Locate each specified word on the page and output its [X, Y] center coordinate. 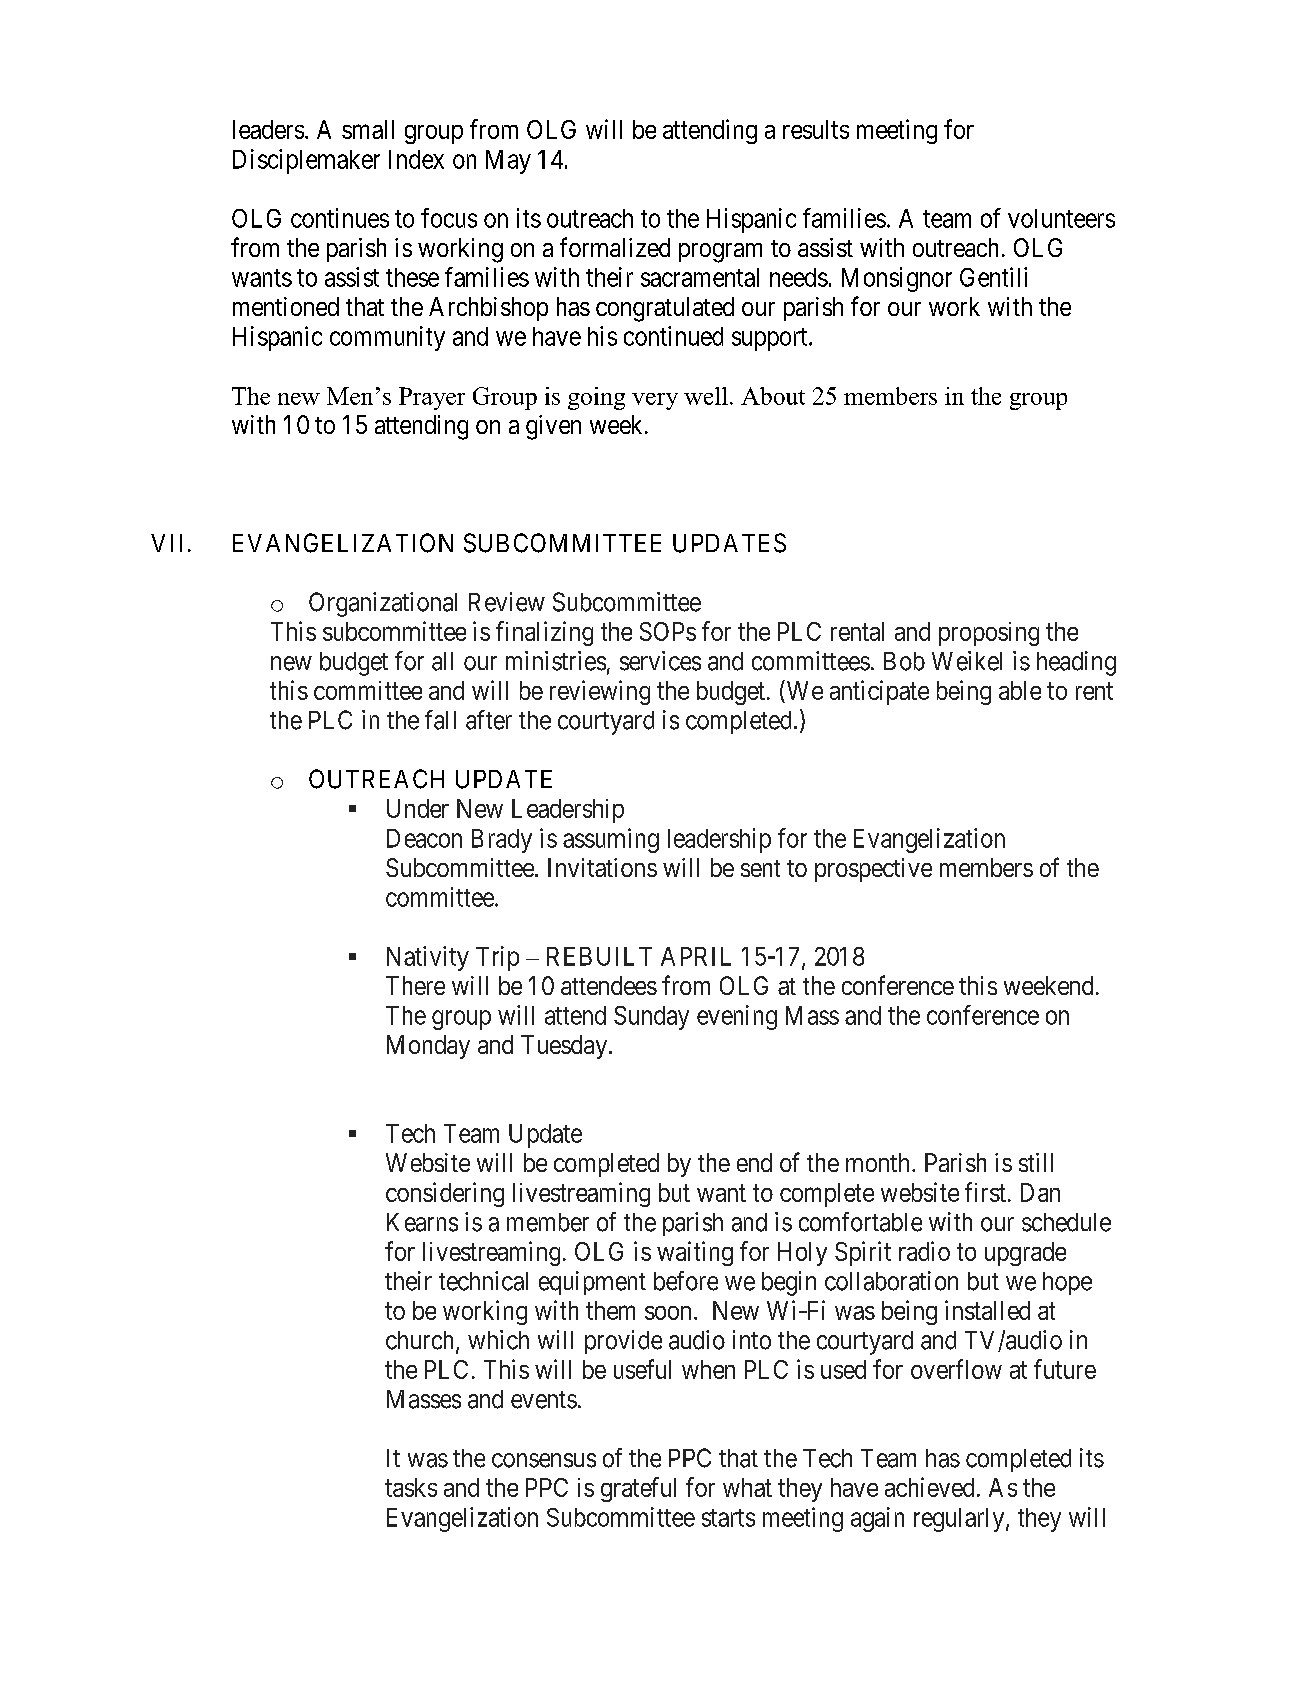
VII [166, 543]
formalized [615, 247]
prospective [873, 870]
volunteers [1061, 218]
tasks [411, 1487]
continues [340, 218]
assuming [611, 840]
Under [418, 808]
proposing [989, 634]
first [985, 1192]
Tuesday [565, 1047]
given [553, 427]
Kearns [422, 1222]
